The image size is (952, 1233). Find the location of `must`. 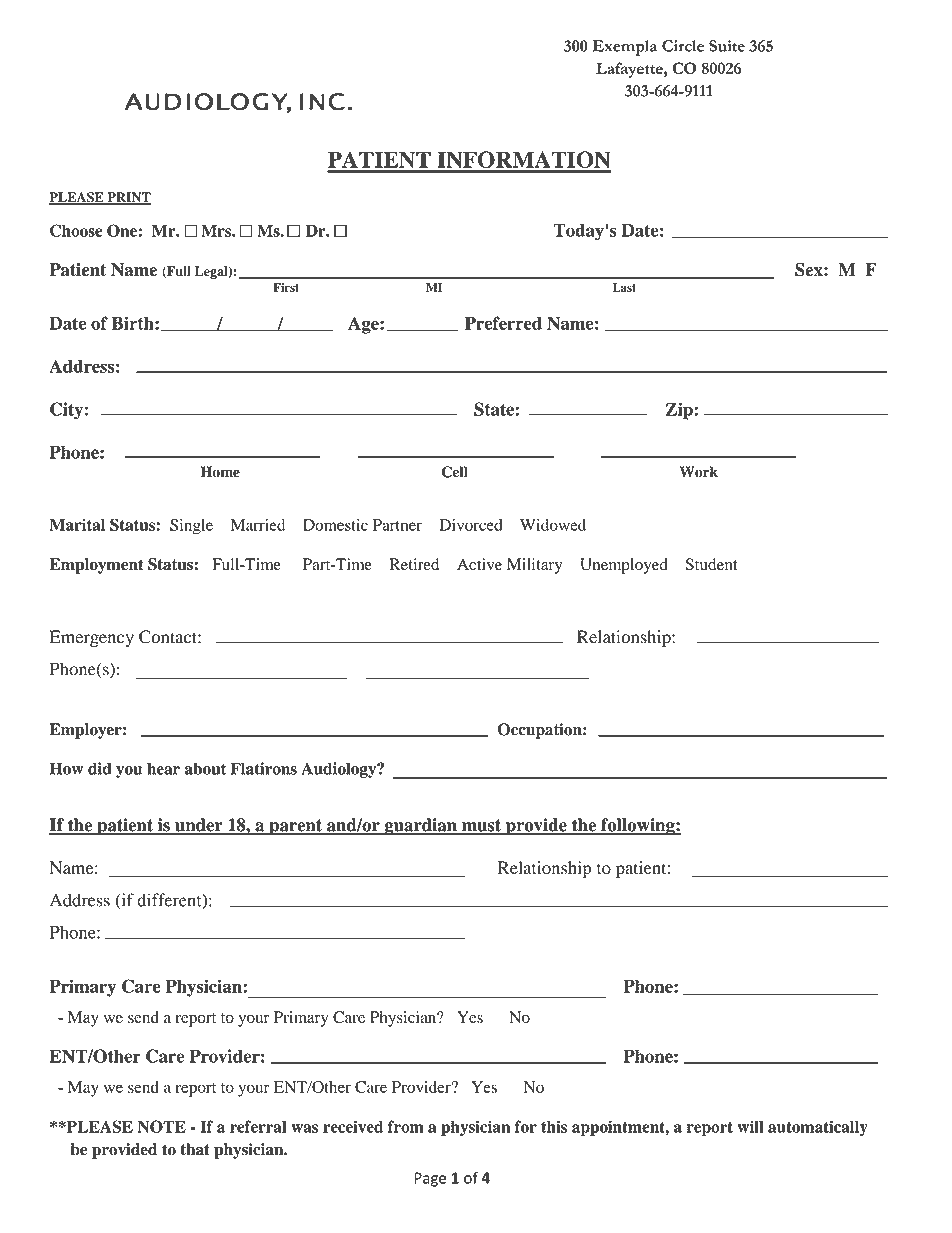

must is located at coordinates (482, 826).
